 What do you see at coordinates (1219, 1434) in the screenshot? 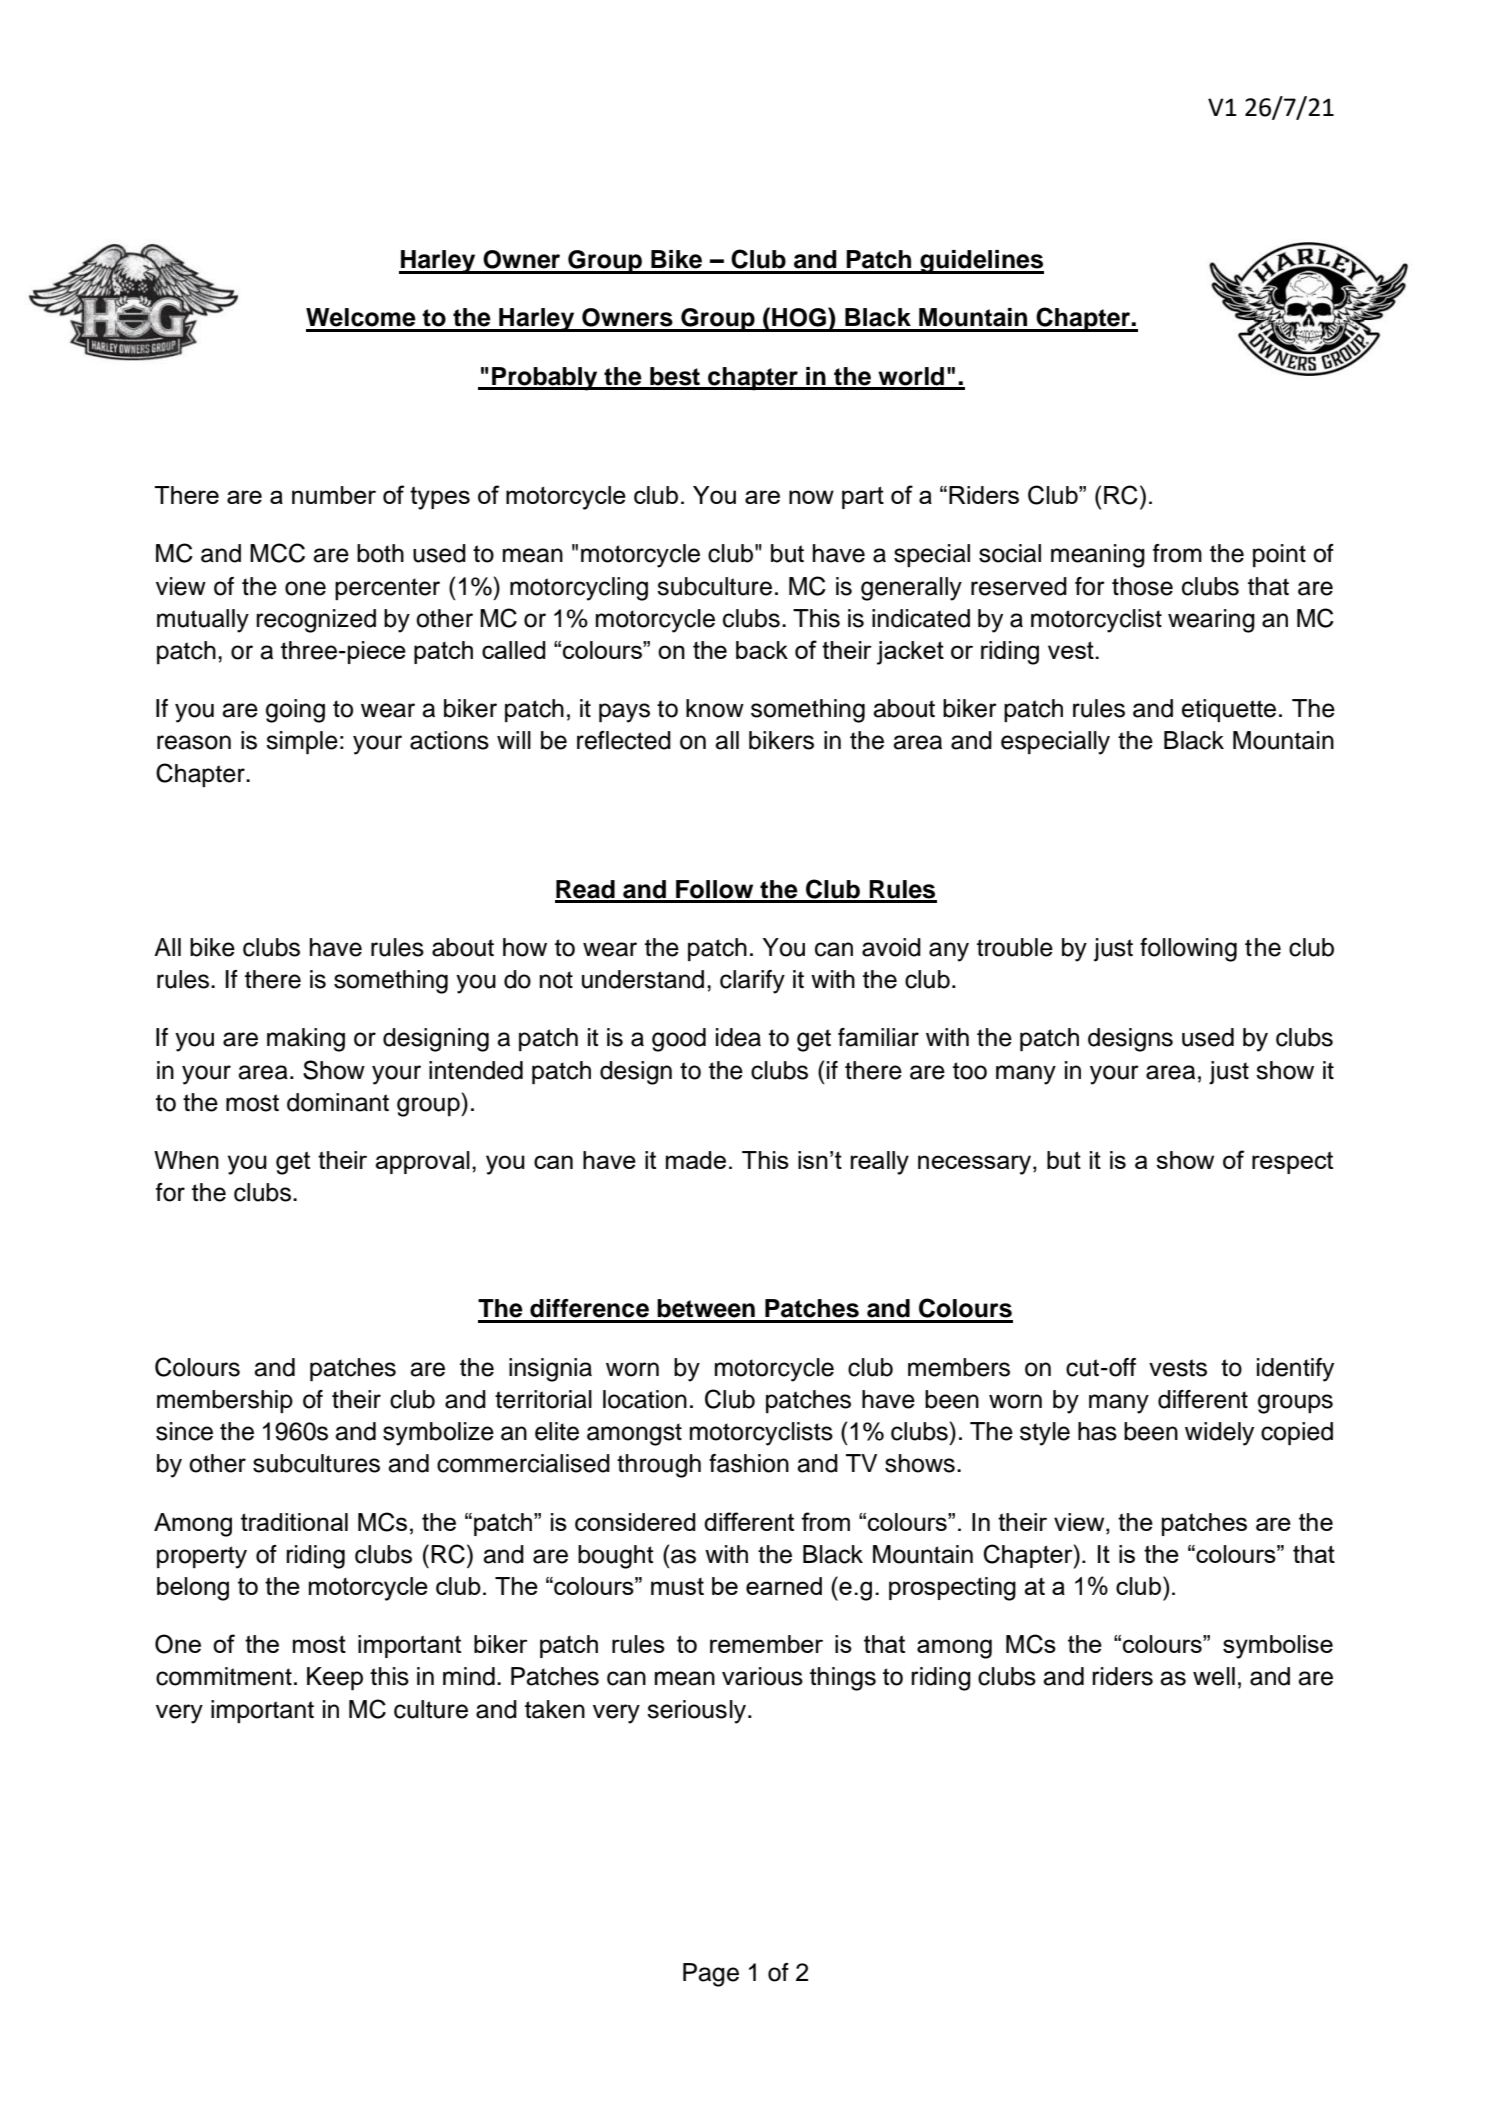
I see `widely` at bounding box center [1219, 1434].
